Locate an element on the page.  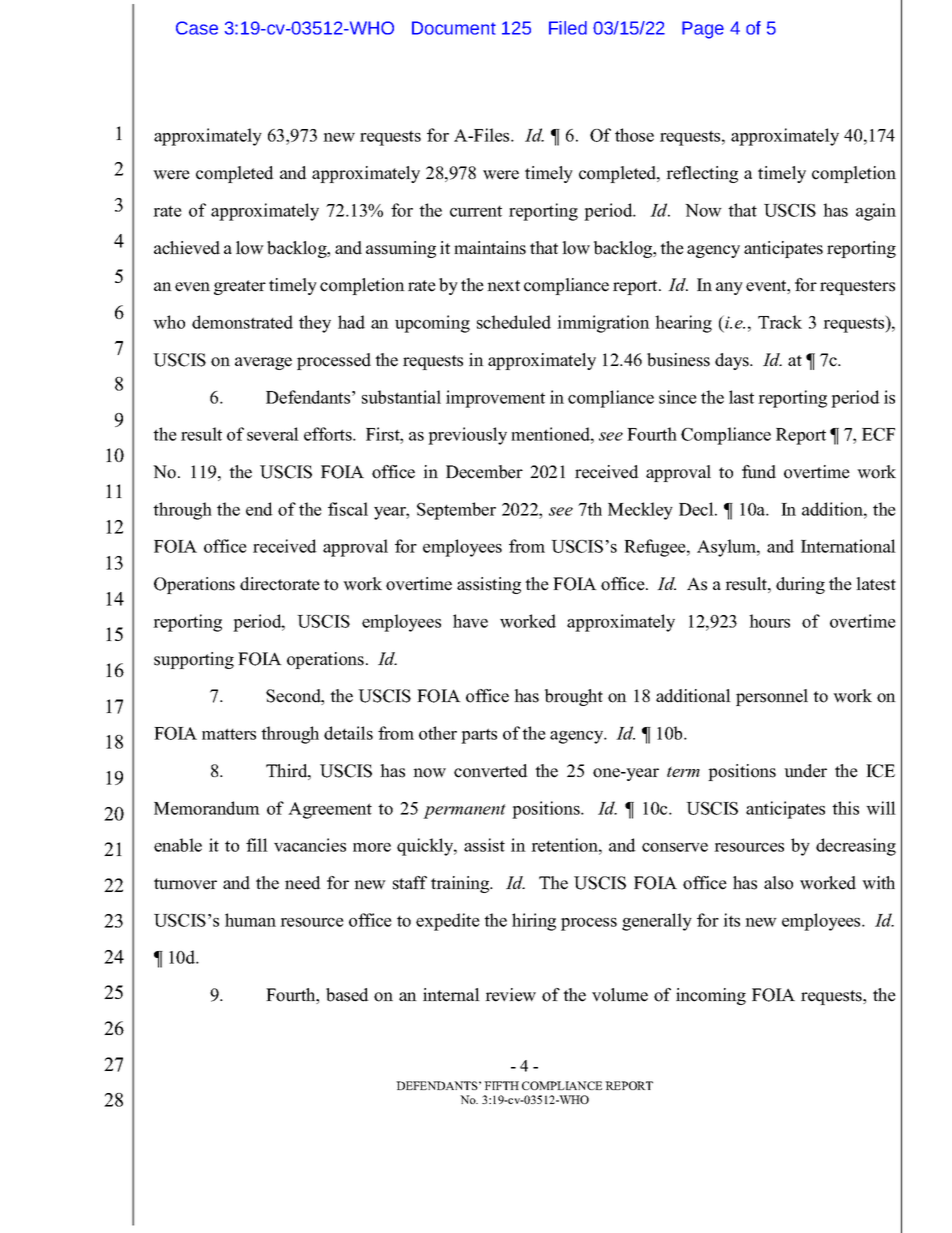
based is located at coordinates (347, 995).
